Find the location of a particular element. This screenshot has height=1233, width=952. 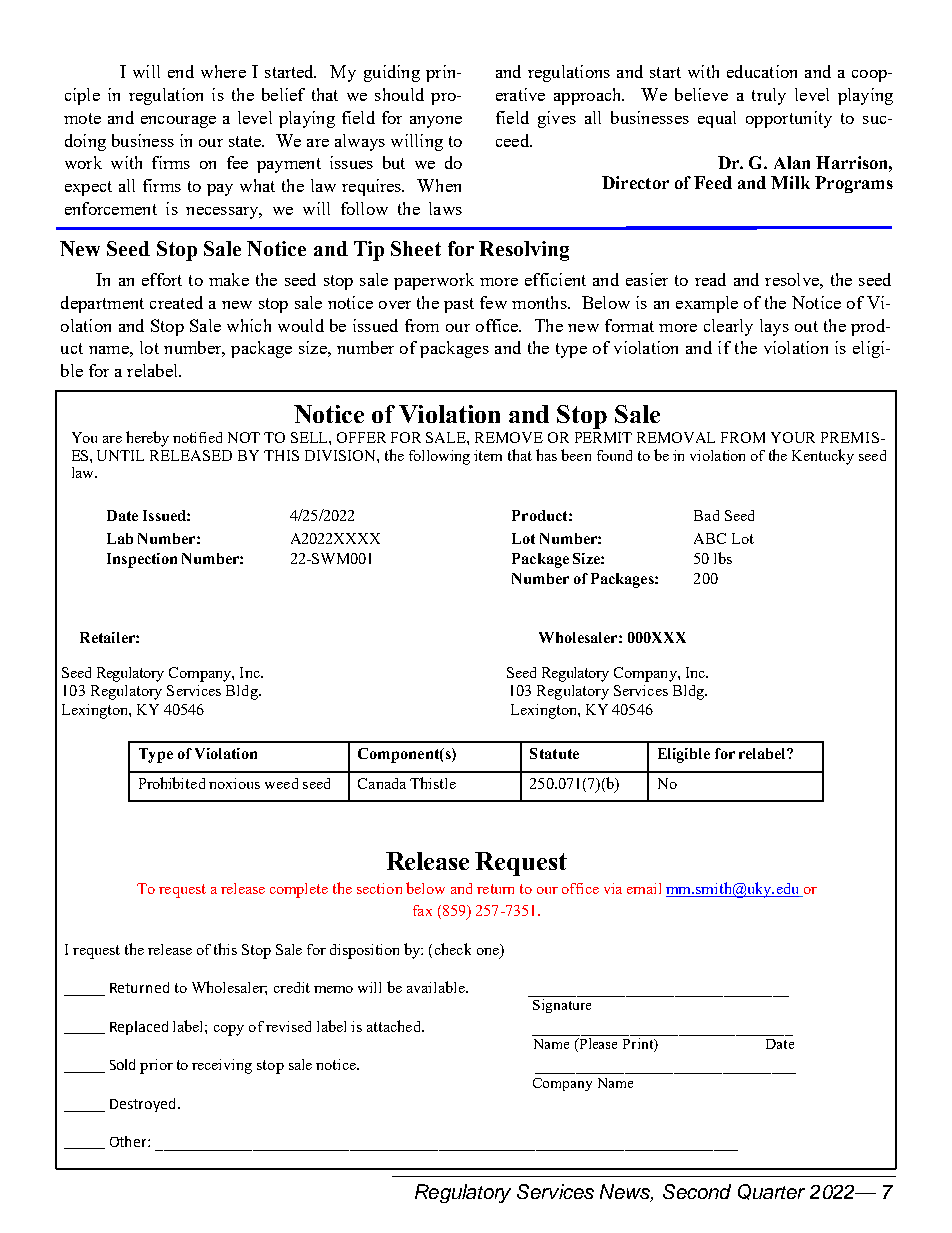

truly is located at coordinates (769, 96).
